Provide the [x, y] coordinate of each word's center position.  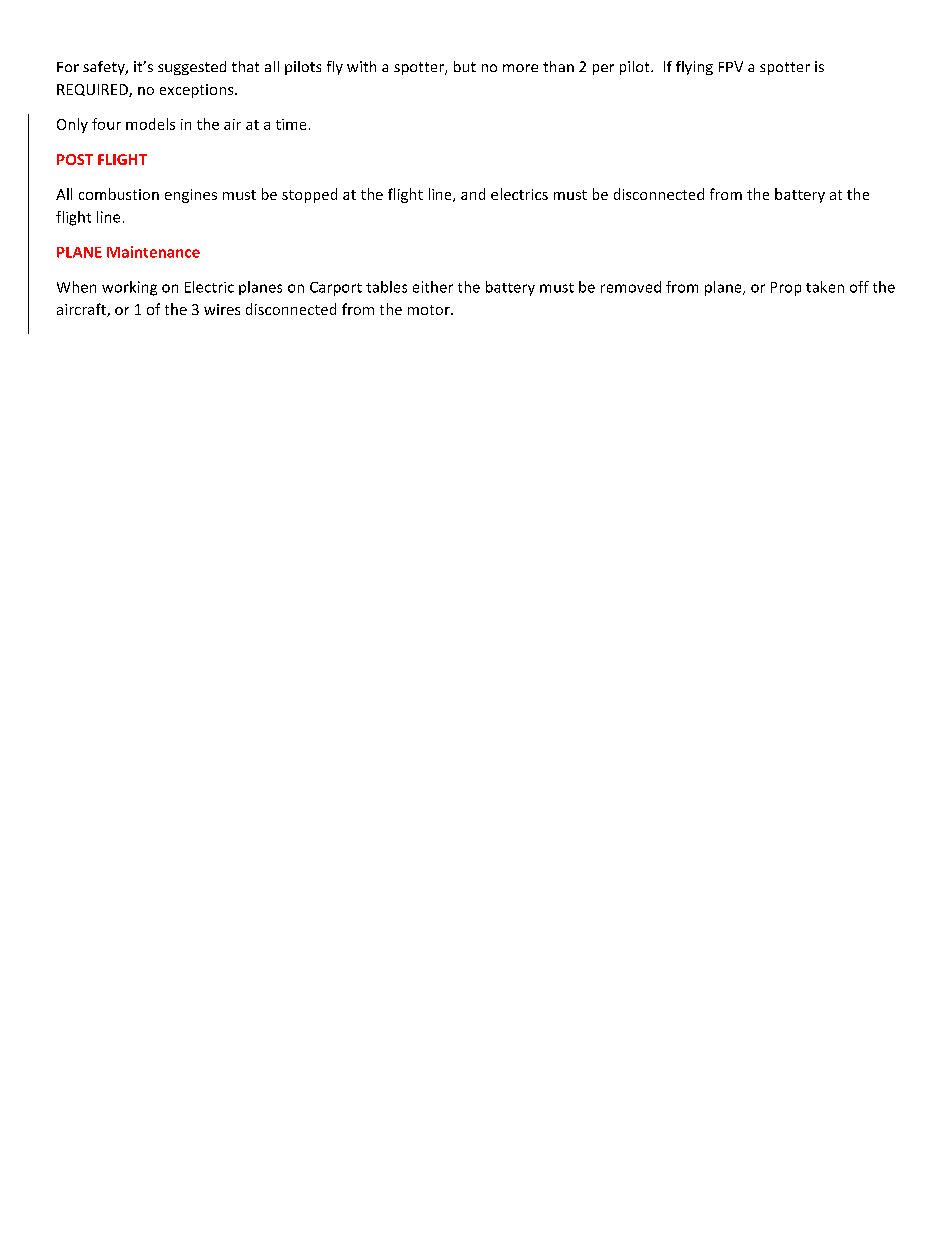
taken [825, 287]
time [291, 124]
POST [75, 159]
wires [222, 309]
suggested [192, 68]
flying [694, 68]
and [473, 194]
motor [430, 310]
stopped [309, 195]
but [465, 66]
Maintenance [153, 252]
